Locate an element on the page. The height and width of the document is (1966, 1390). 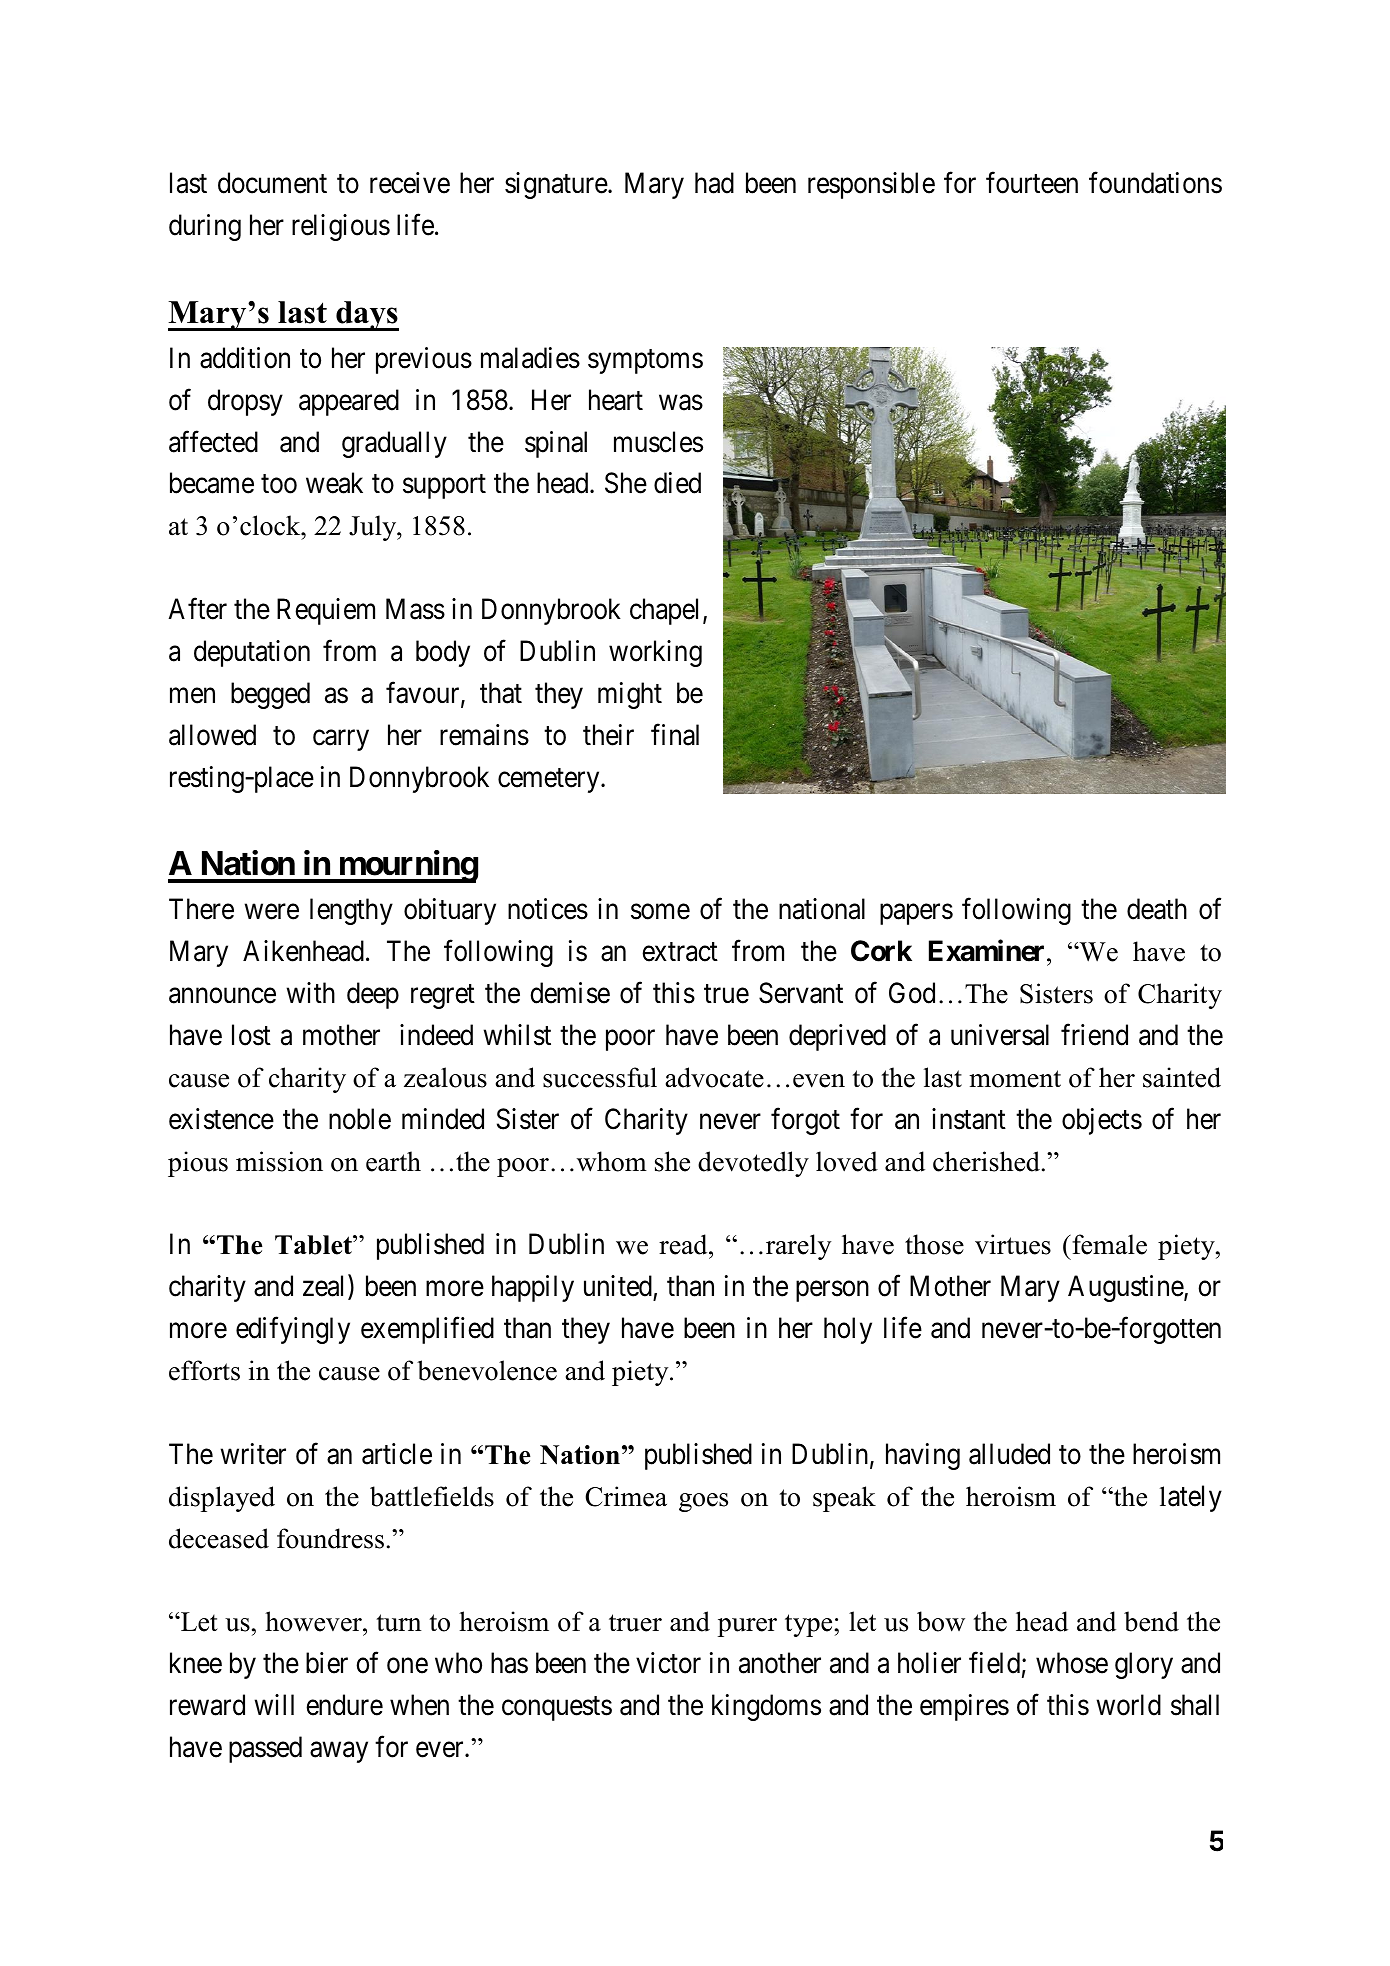
Augustine is located at coordinates (1126, 1288).
